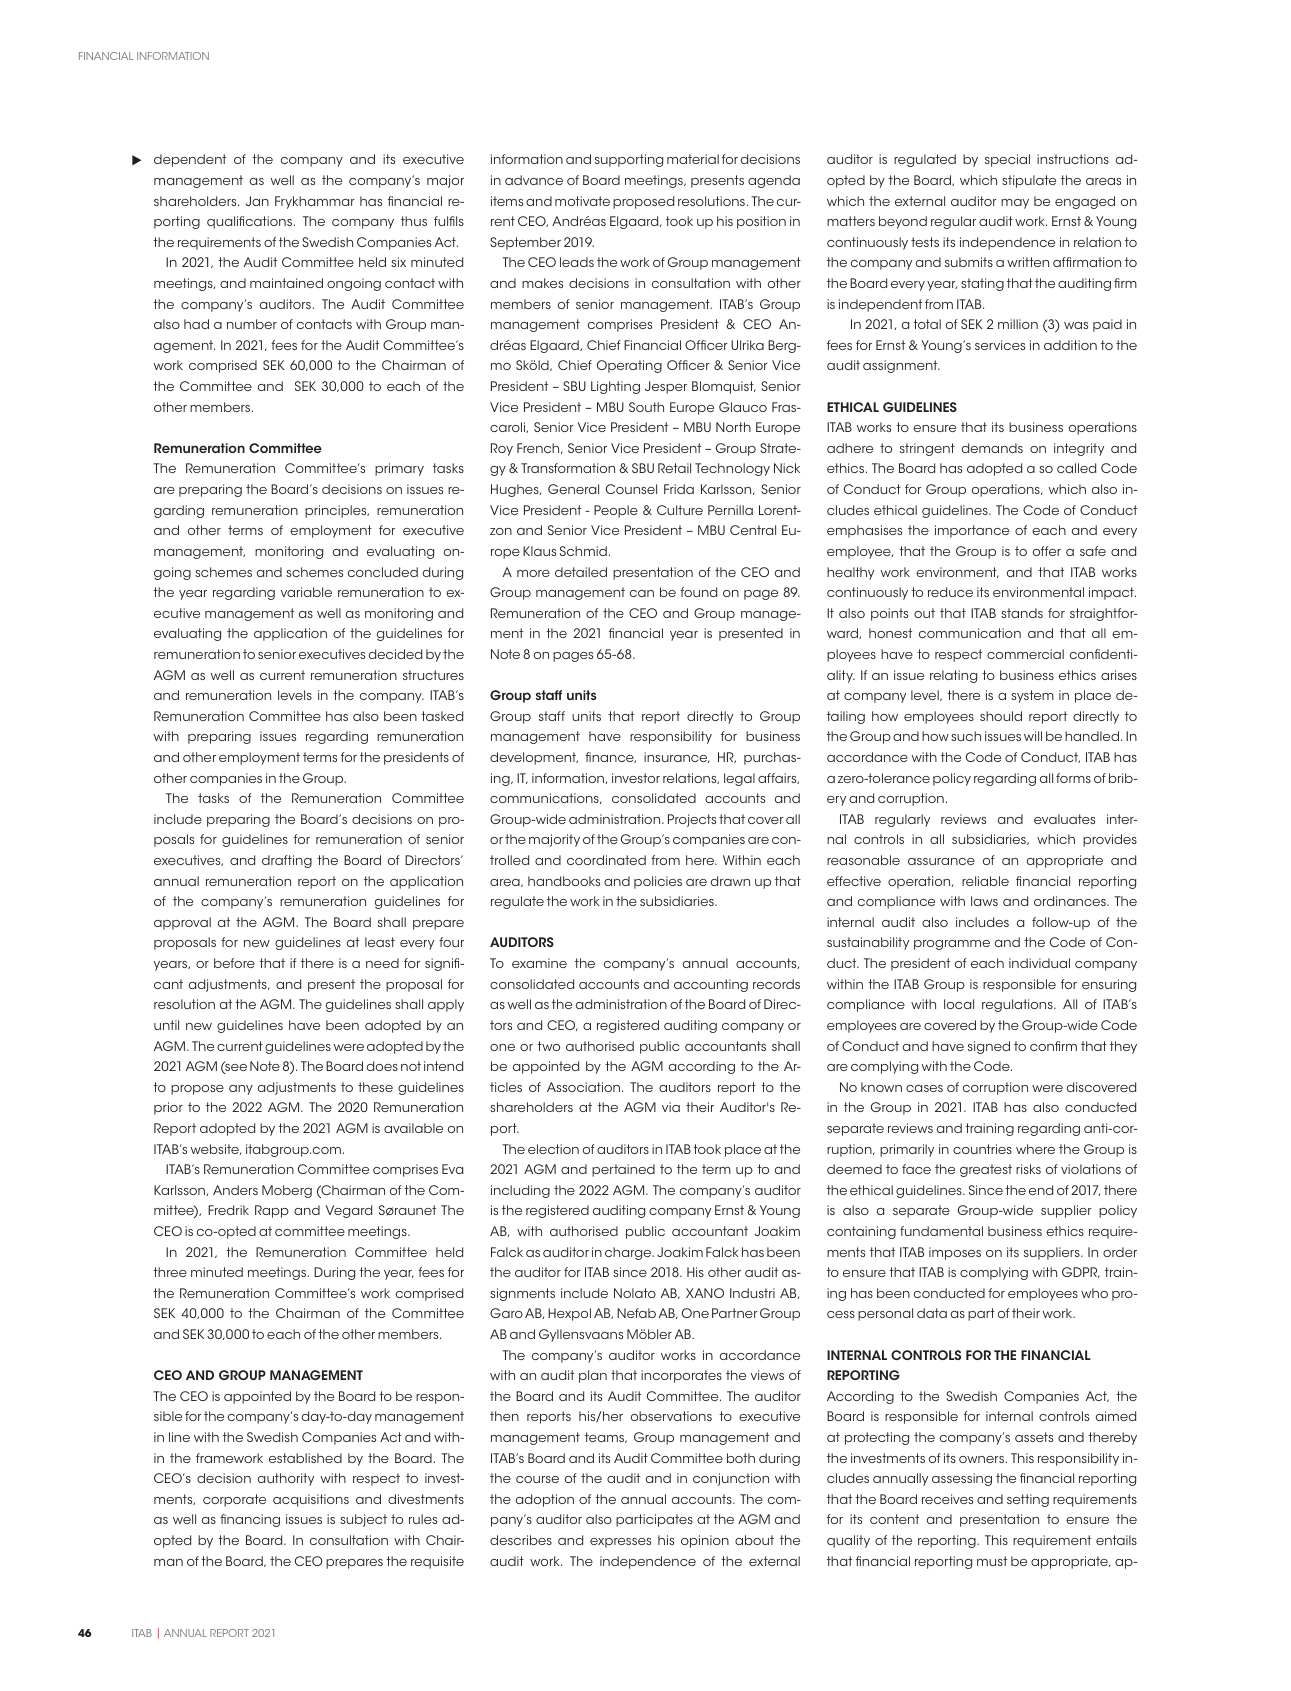 Image resolution: width=1291 pixels, height=1691 pixels. What do you see at coordinates (1015, 204) in the image?
I see `may` at bounding box center [1015, 204].
